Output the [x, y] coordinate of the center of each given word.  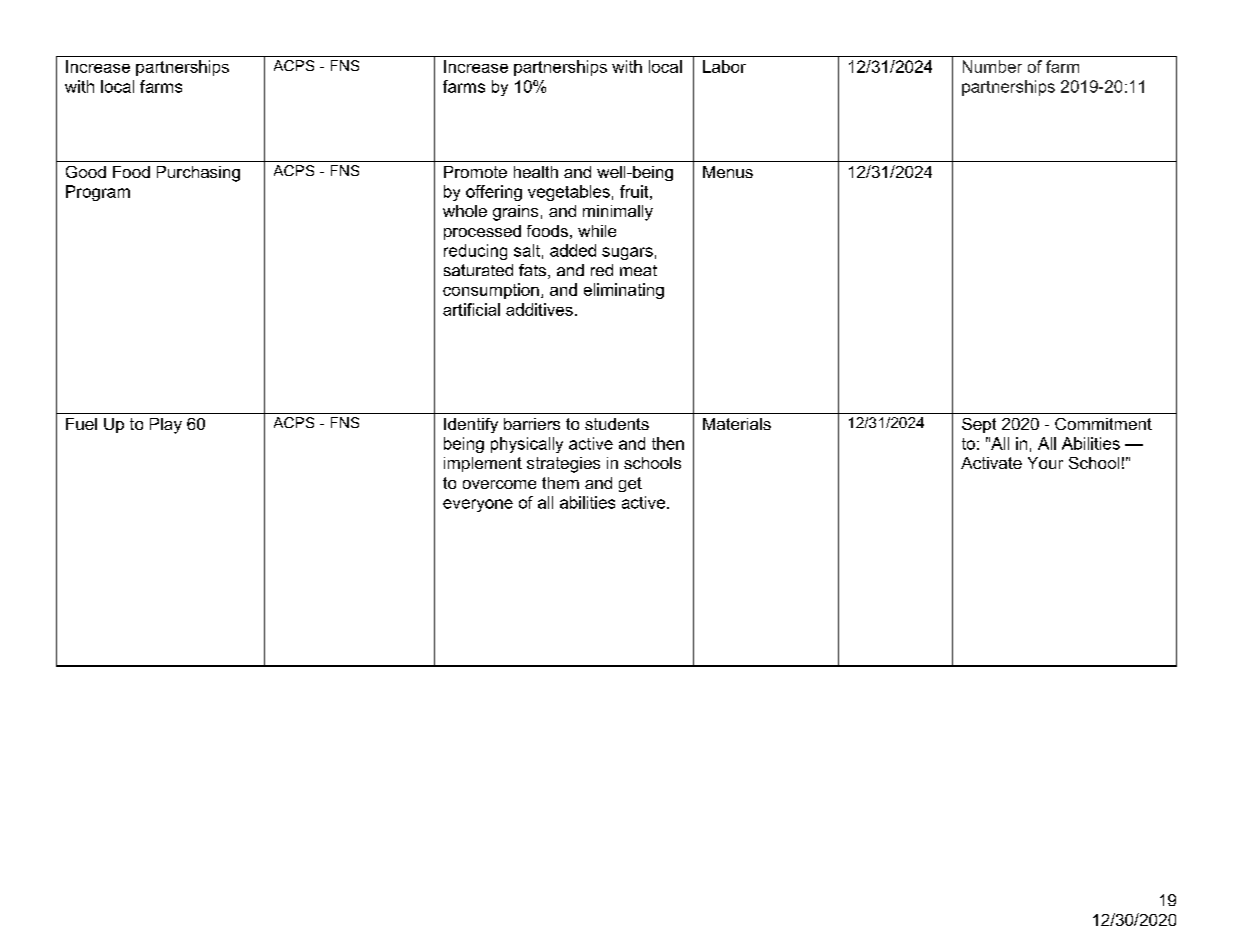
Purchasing [198, 174]
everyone [478, 505]
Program [98, 193]
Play [166, 426]
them [560, 483]
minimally [618, 213]
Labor [724, 66]
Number [992, 66]
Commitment [1103, 424]
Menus [728, 172]
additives [539, 309]
